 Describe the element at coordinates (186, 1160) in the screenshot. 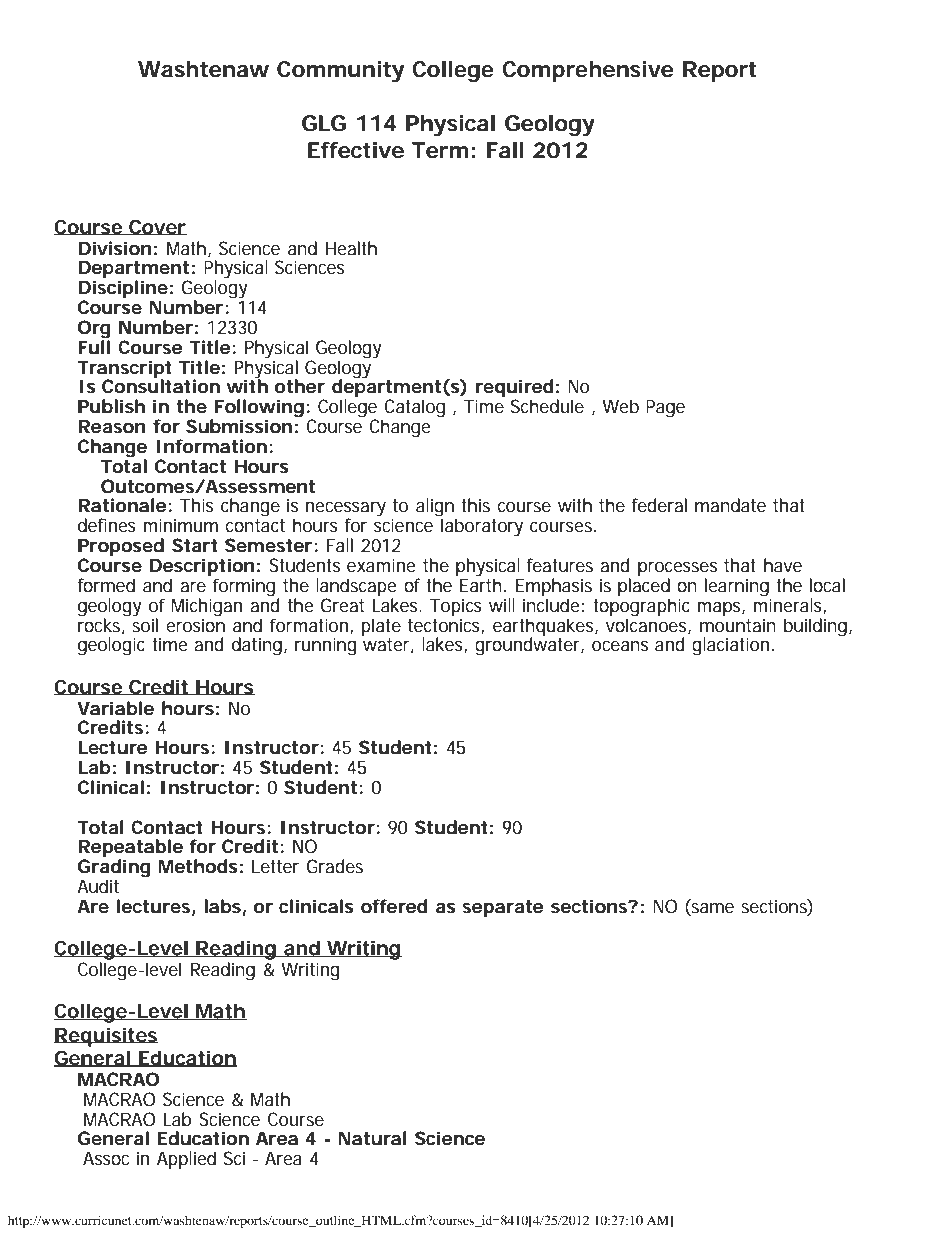

I see `Applied` at that location.
